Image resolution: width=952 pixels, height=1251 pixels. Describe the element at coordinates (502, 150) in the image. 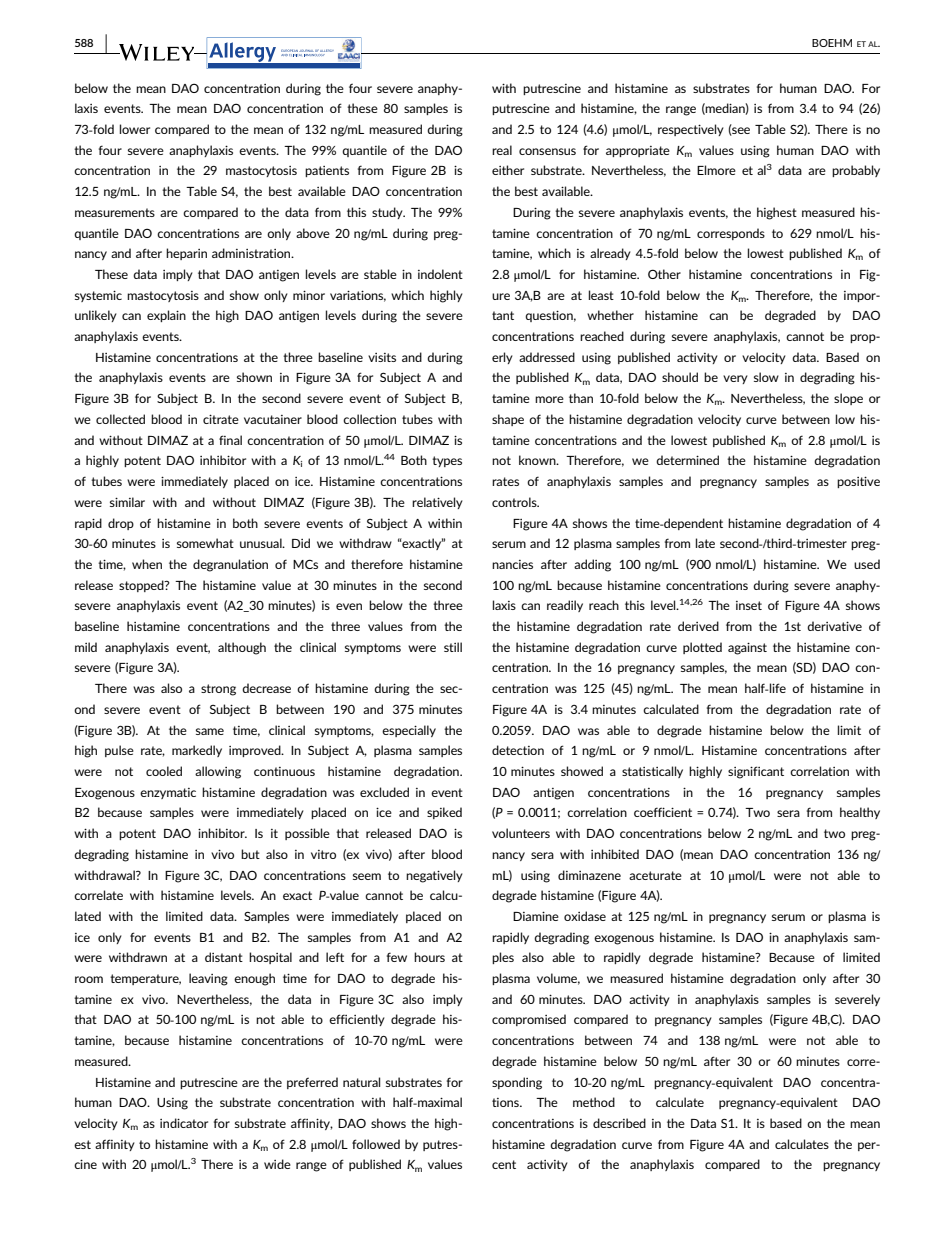

I see `real` at that location.
